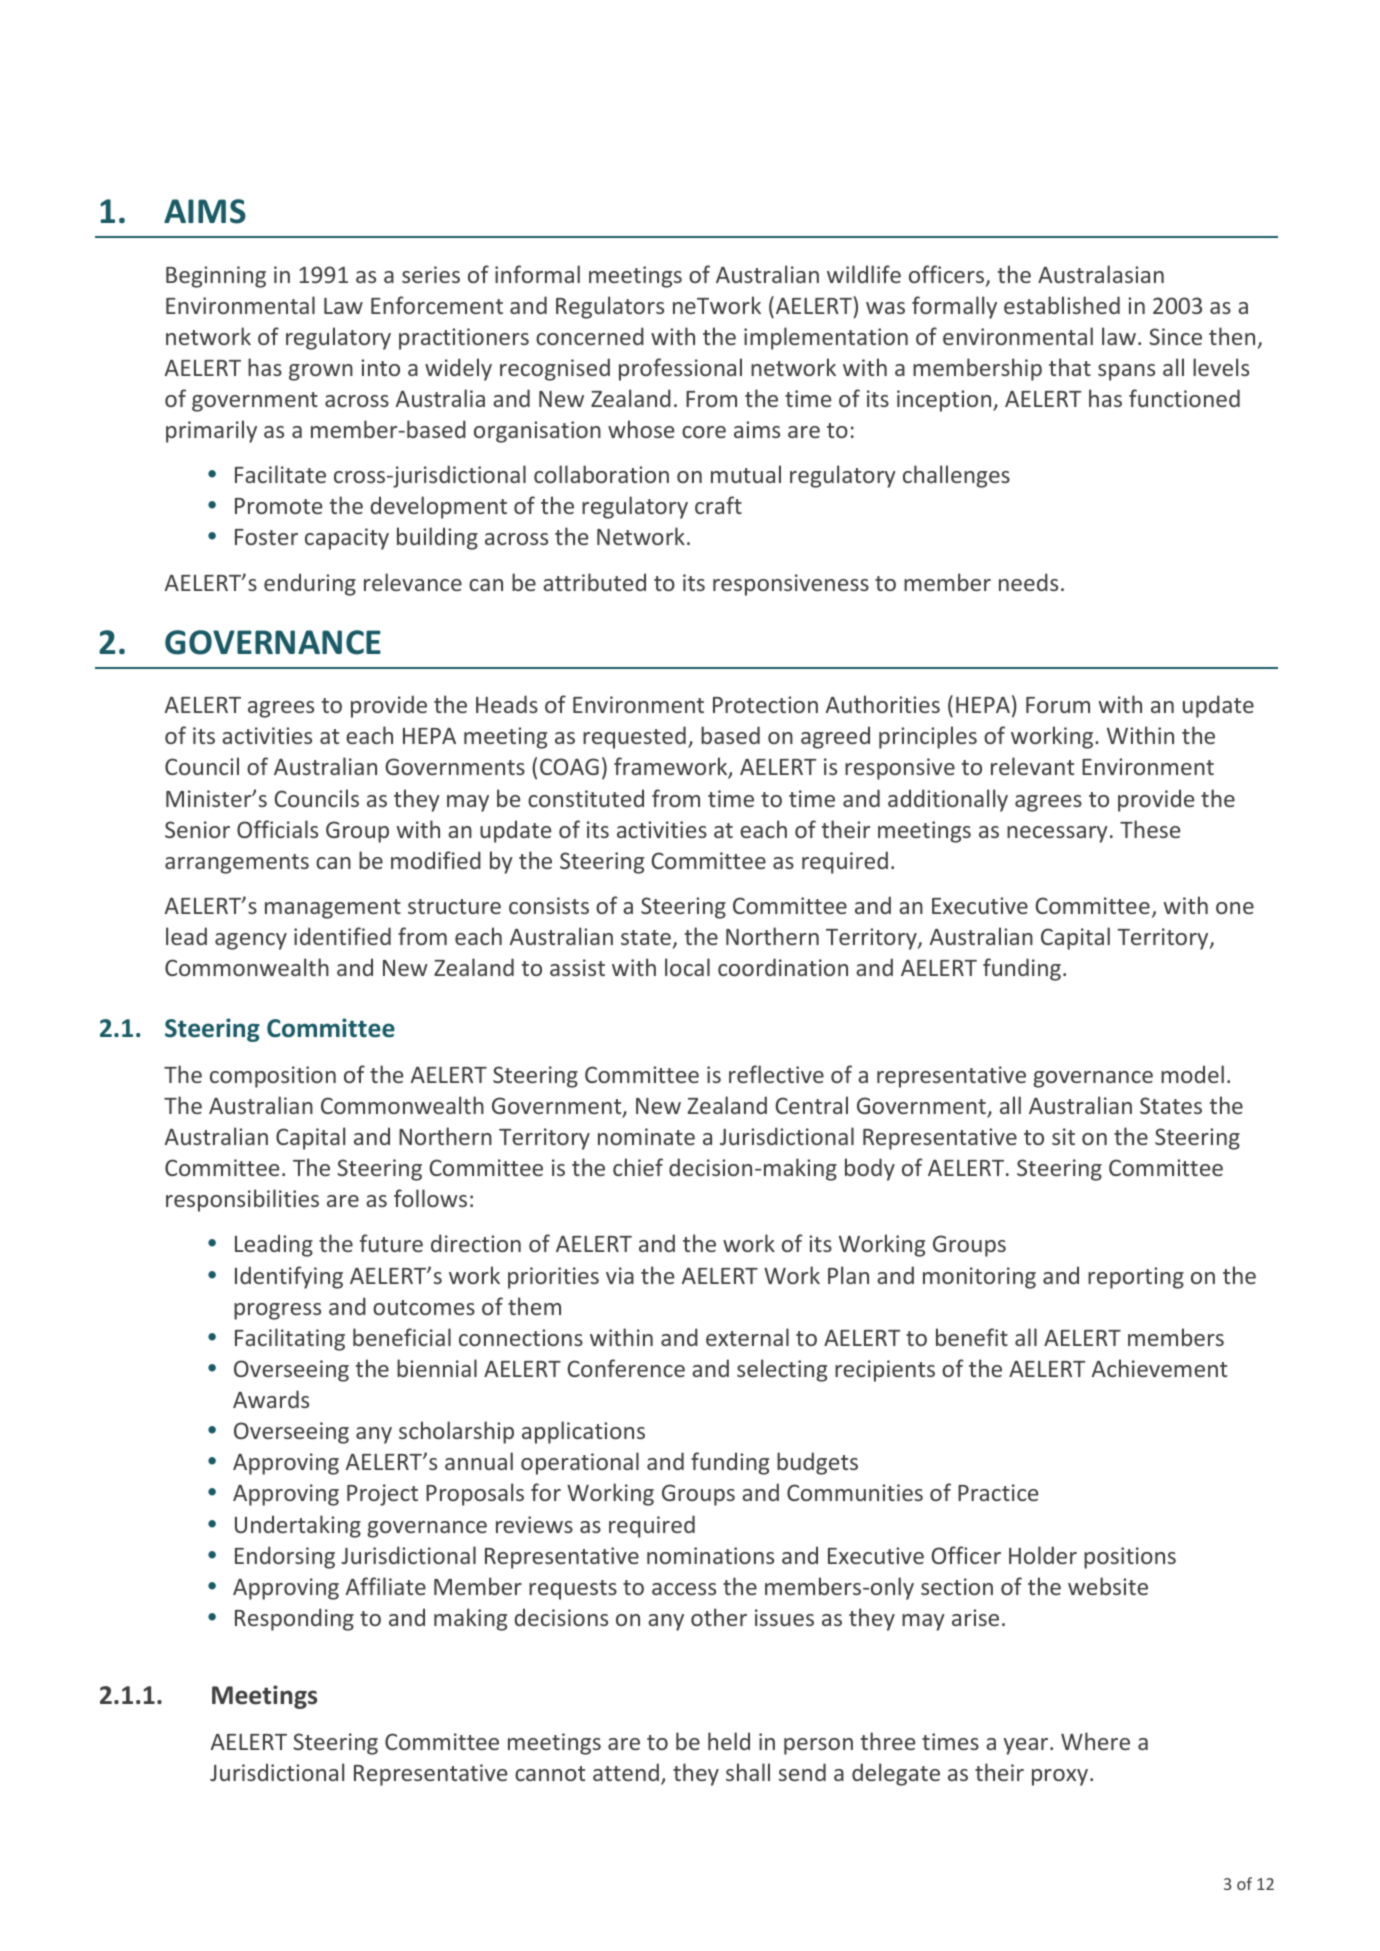 This image has width=1380, height=1951. I want to click on Responding, so click(294, 1619).
